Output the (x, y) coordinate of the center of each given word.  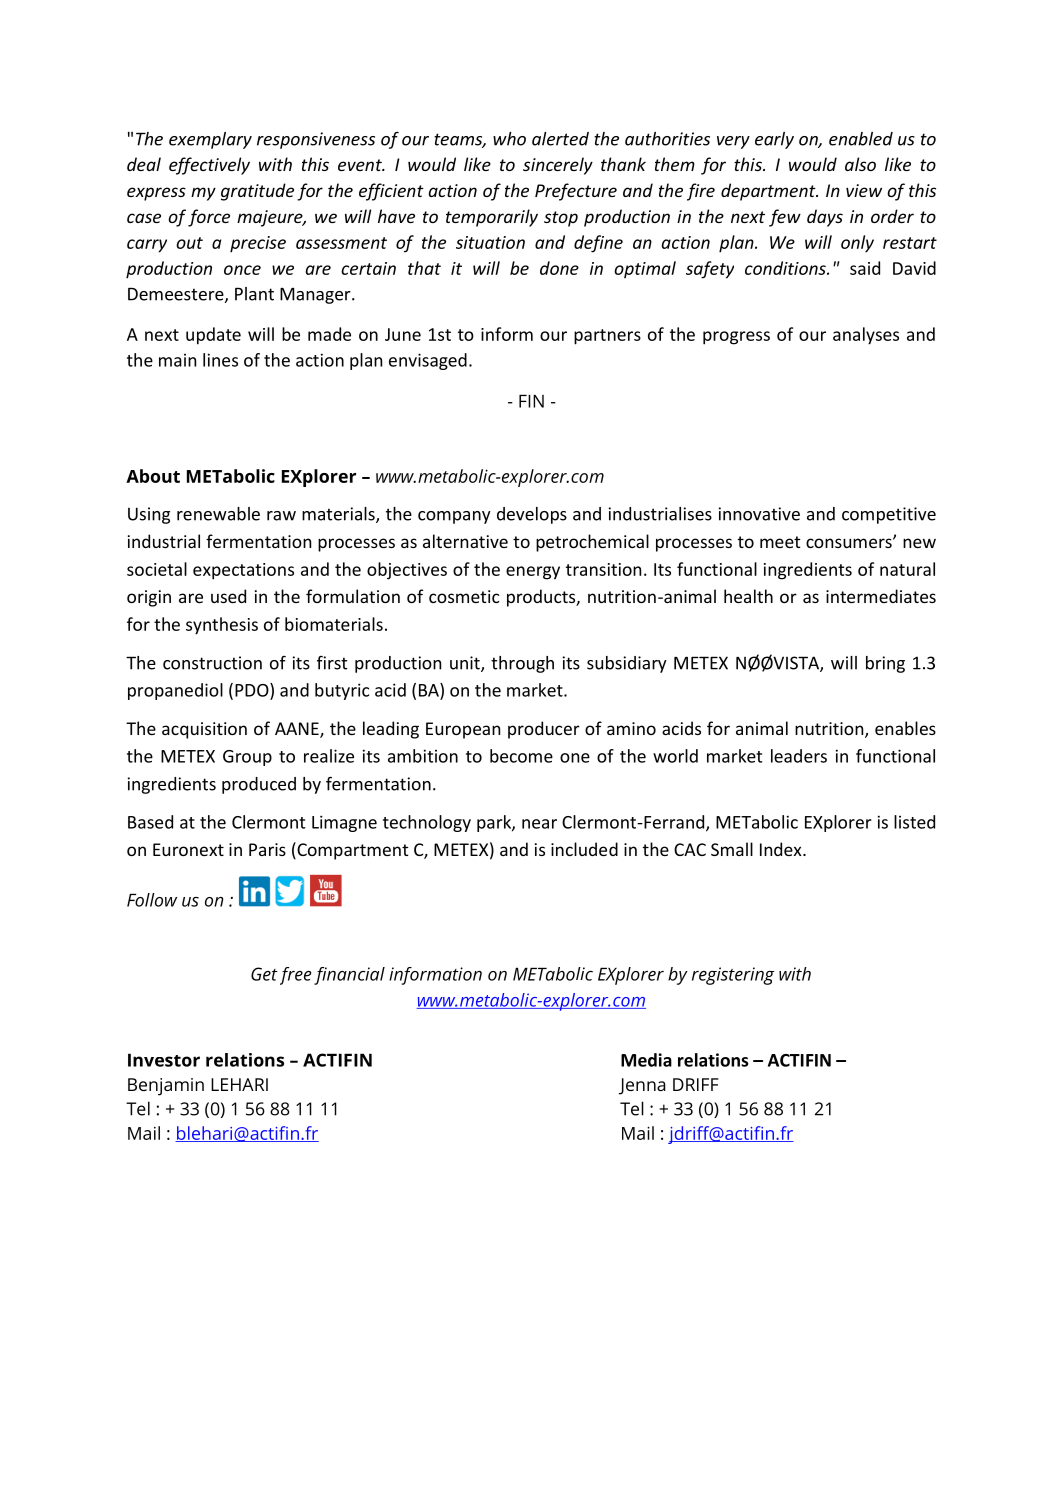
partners (607, 337)
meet (780, 542)
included (584, 849)
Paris (267, 849)
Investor (164, 1060)
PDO (253, 690)
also (860, 164)
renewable (218, 514)
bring (885, 664)
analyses (866, 336)
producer (544, 730)
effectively (209, 166)
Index (782, 849)
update (213, 336)
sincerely (558, 166)
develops (532, 515)
